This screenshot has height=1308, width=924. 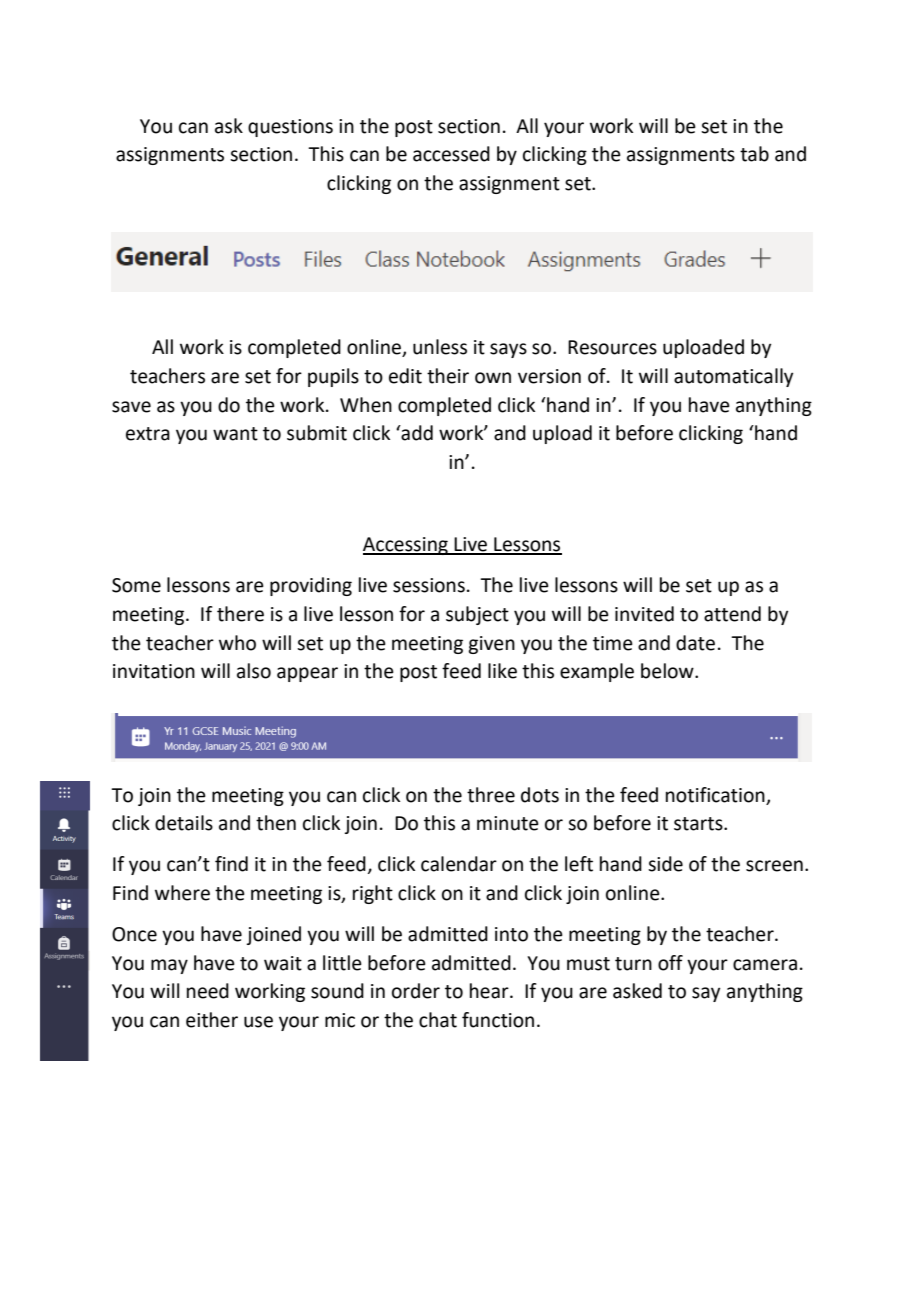 What do you see at coordinates (670, 963) in the screenshot?
I see `off` at bounding box center [670, 963].
